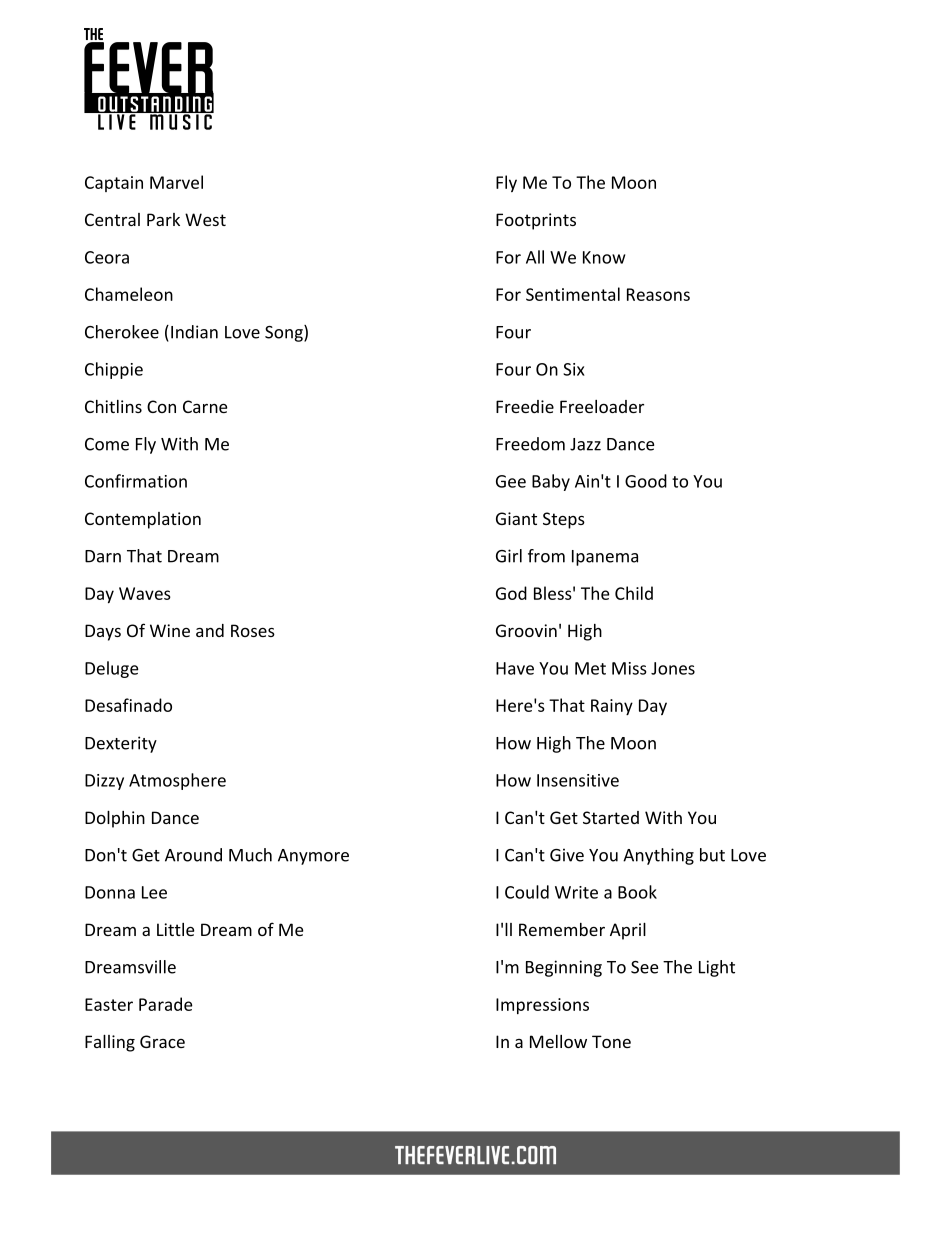 The image size is (952, 1233). Describe the element at coordinates (634, 593) in the document. I see `Child` at that location.
